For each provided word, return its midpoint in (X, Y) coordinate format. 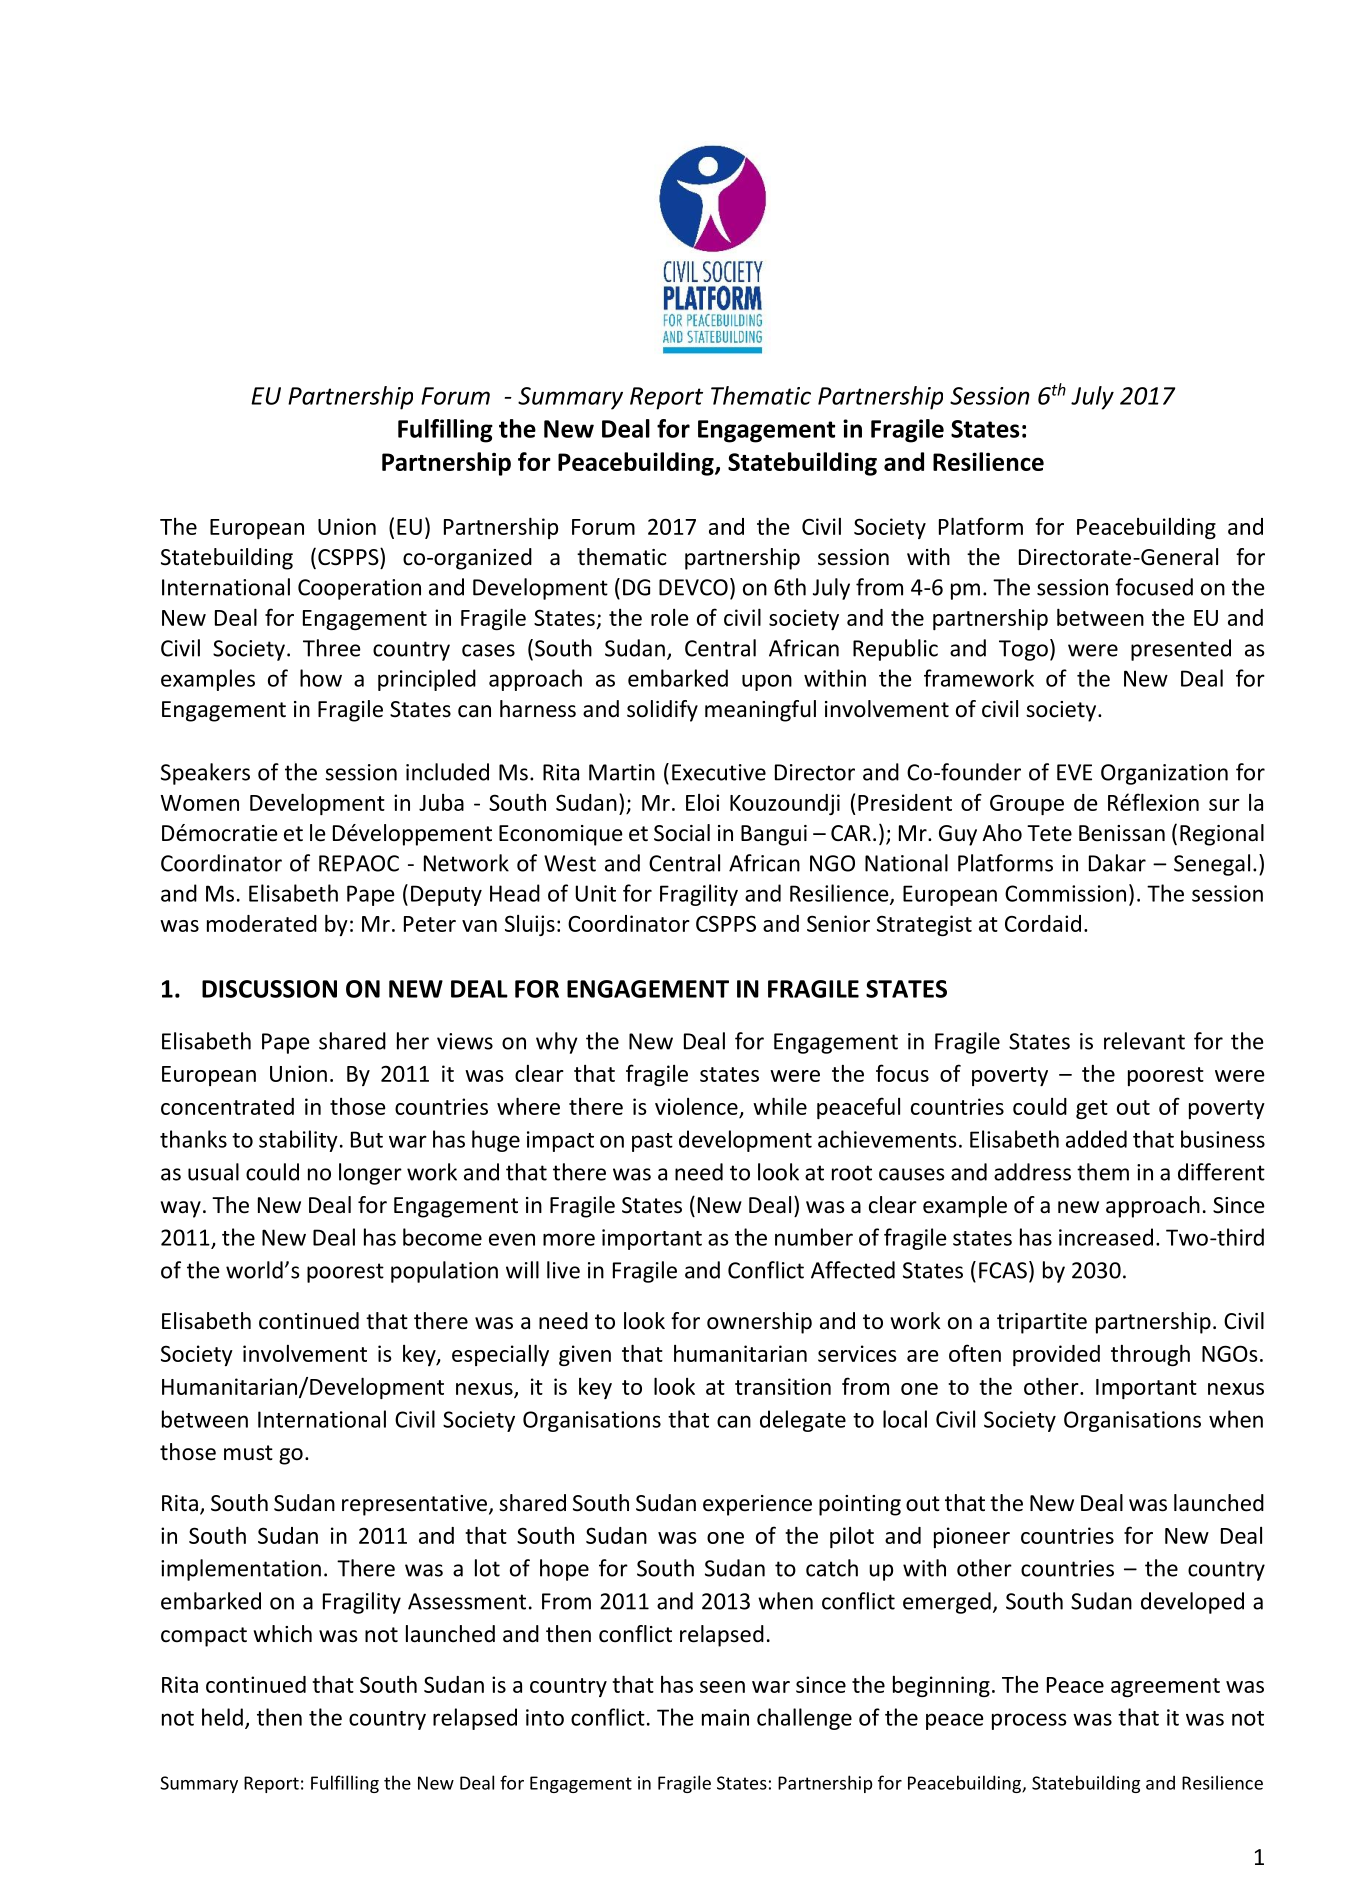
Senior (838, 923)
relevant (1144, 1041)
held (222, 1717)
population (444, 1272)
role (670, 617)
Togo (1023, 650)
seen (722, 1687)
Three (332, 648)
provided (1056, 1355)
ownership (759, 1323)
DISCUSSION (269, 989)
